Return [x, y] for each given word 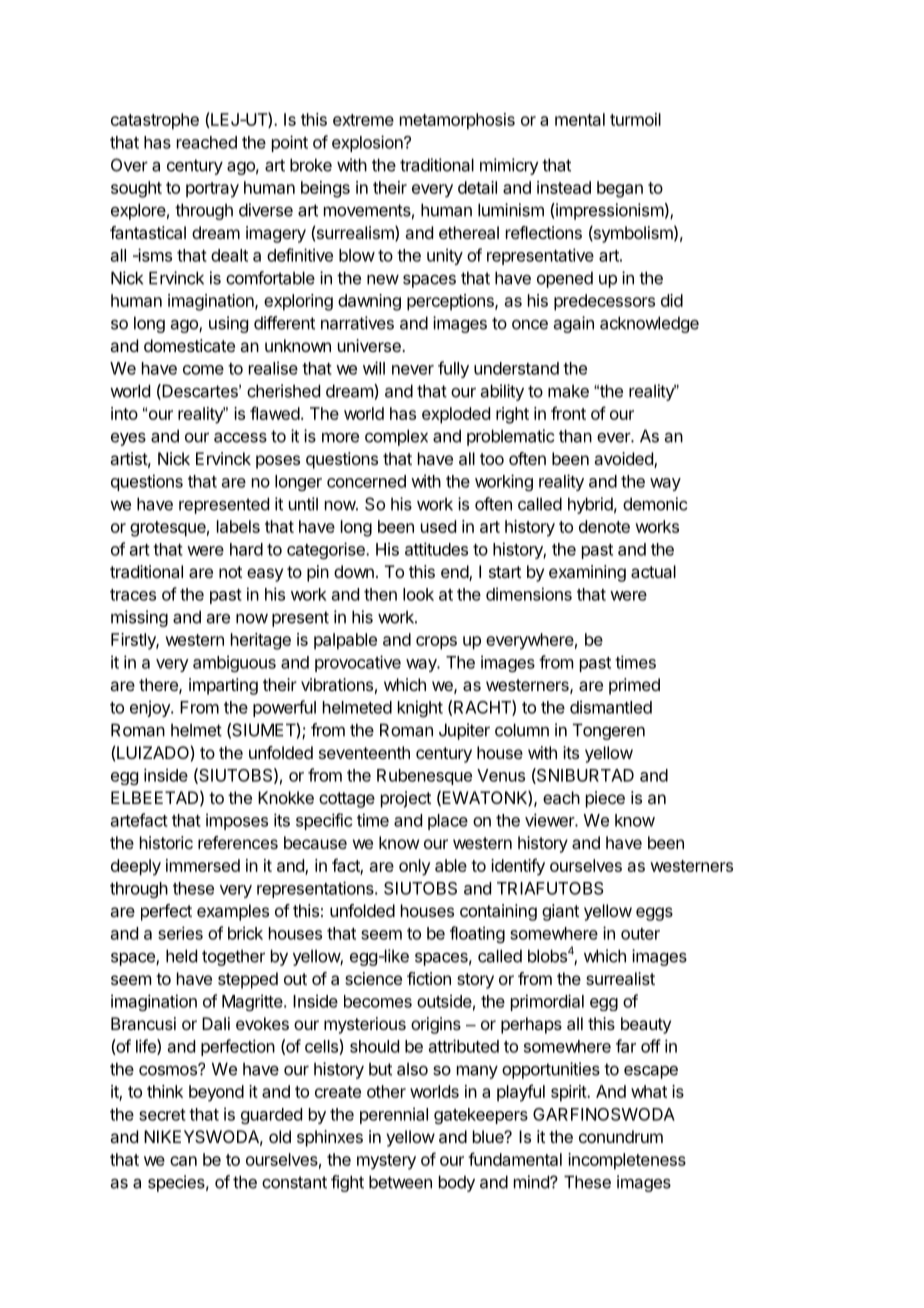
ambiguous [234, 663]
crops [436, 643]
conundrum [621, 1136]
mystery [386, 1162]
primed [634, 686]
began [620, 189]
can [183, 1161]
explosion [368, 143]
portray [212, 190]
